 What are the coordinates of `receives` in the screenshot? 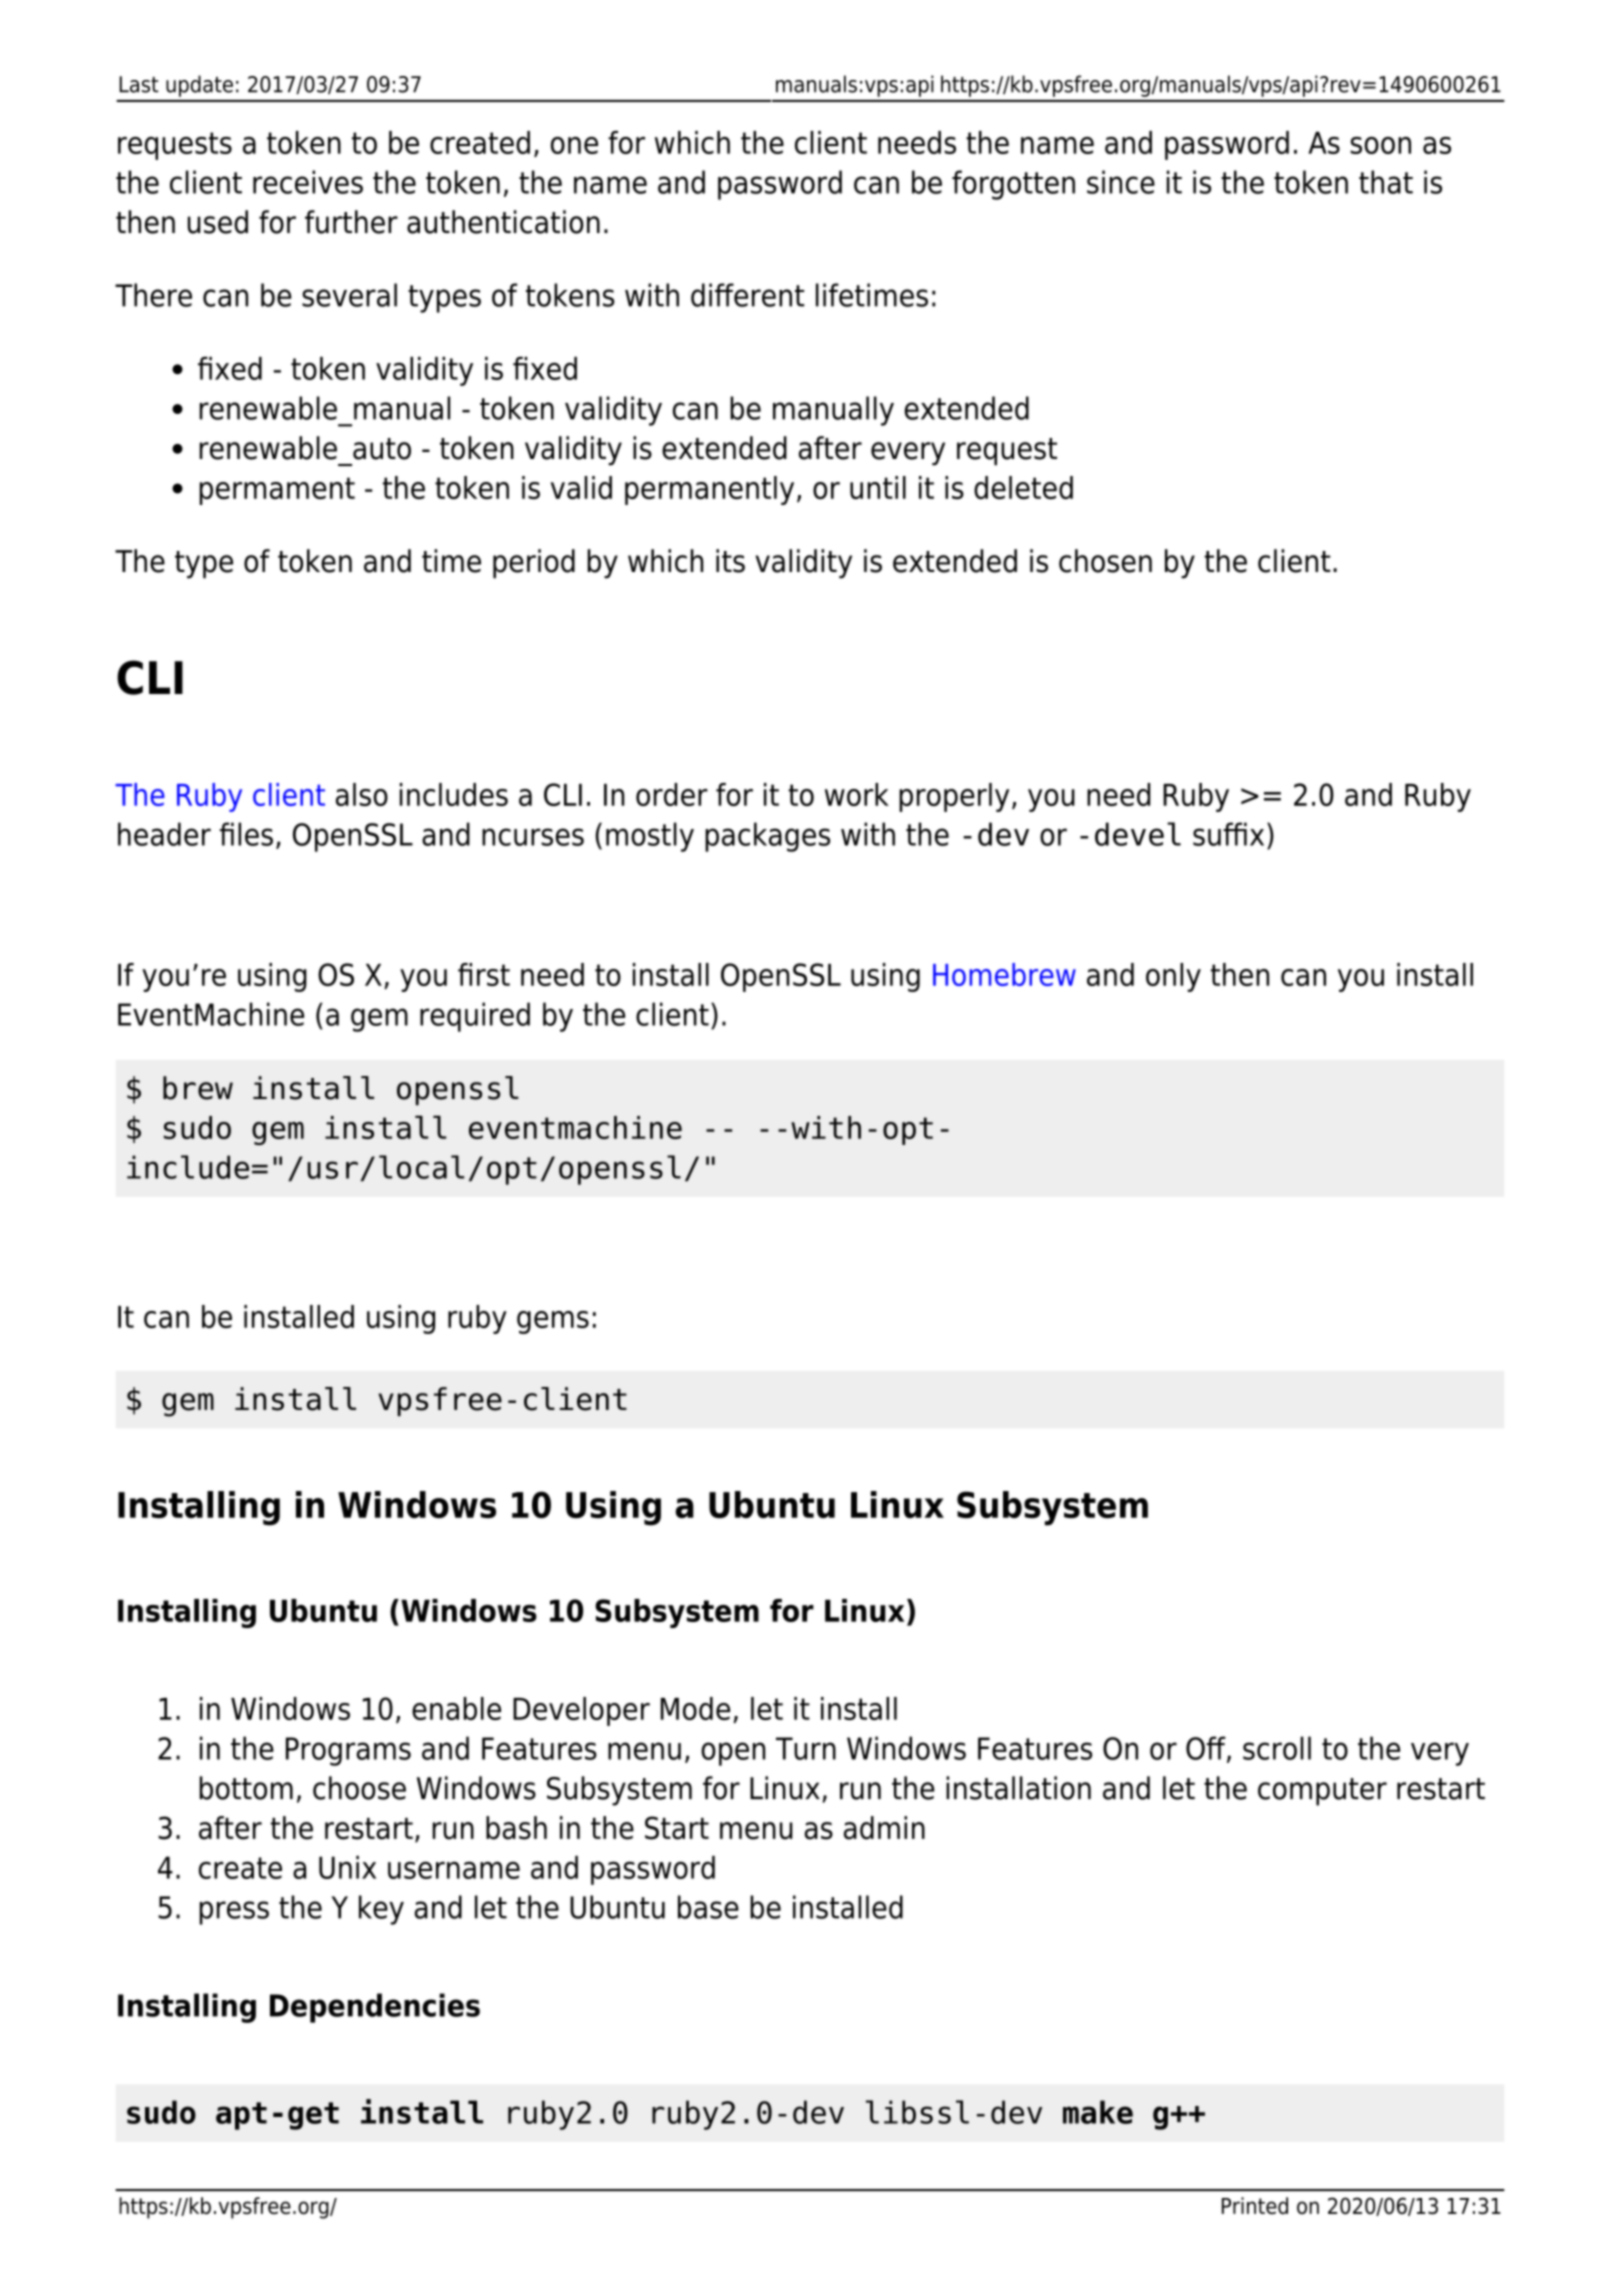 It's located at (308, 182).
